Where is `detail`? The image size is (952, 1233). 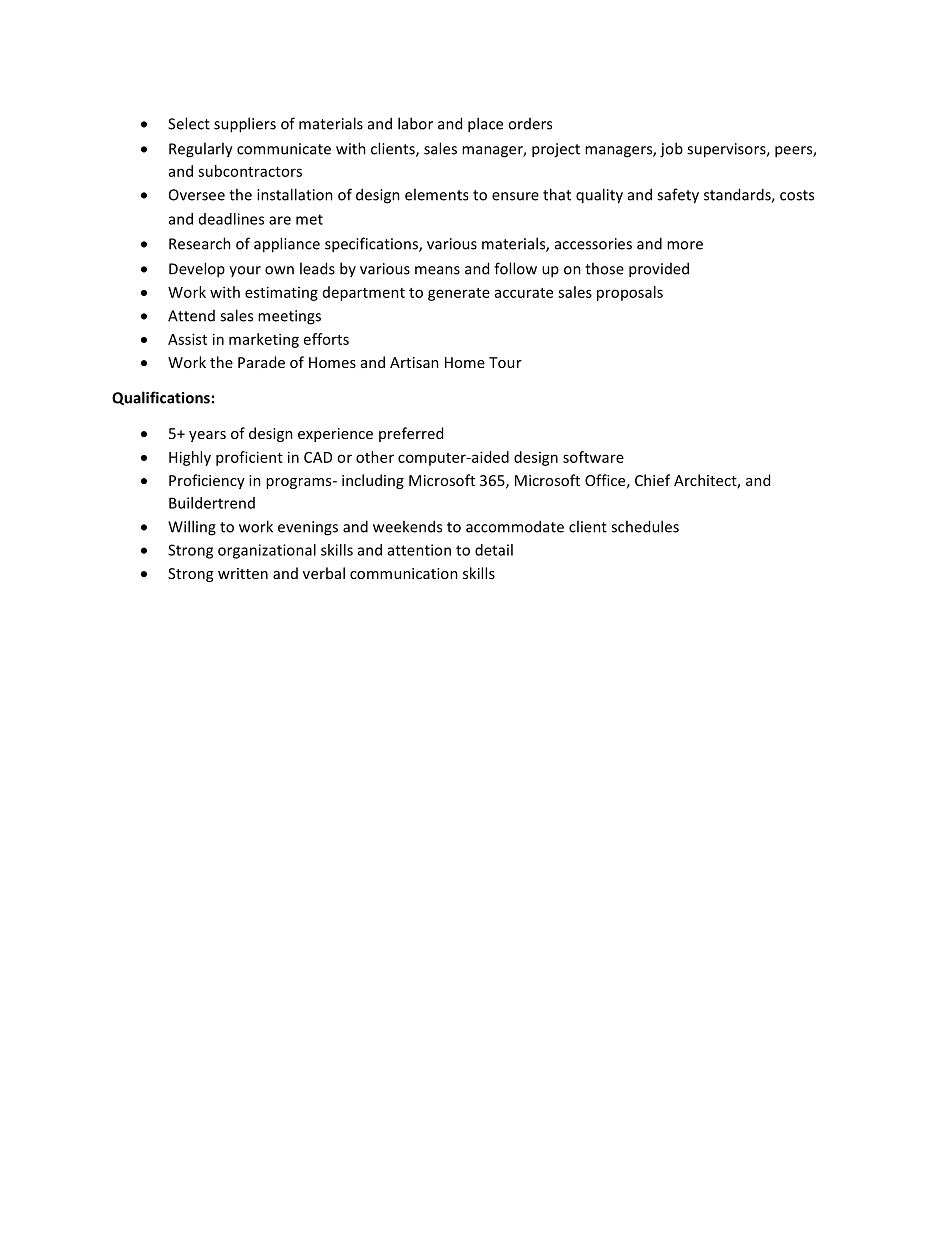 detail is located at coordinates (494, 550).
